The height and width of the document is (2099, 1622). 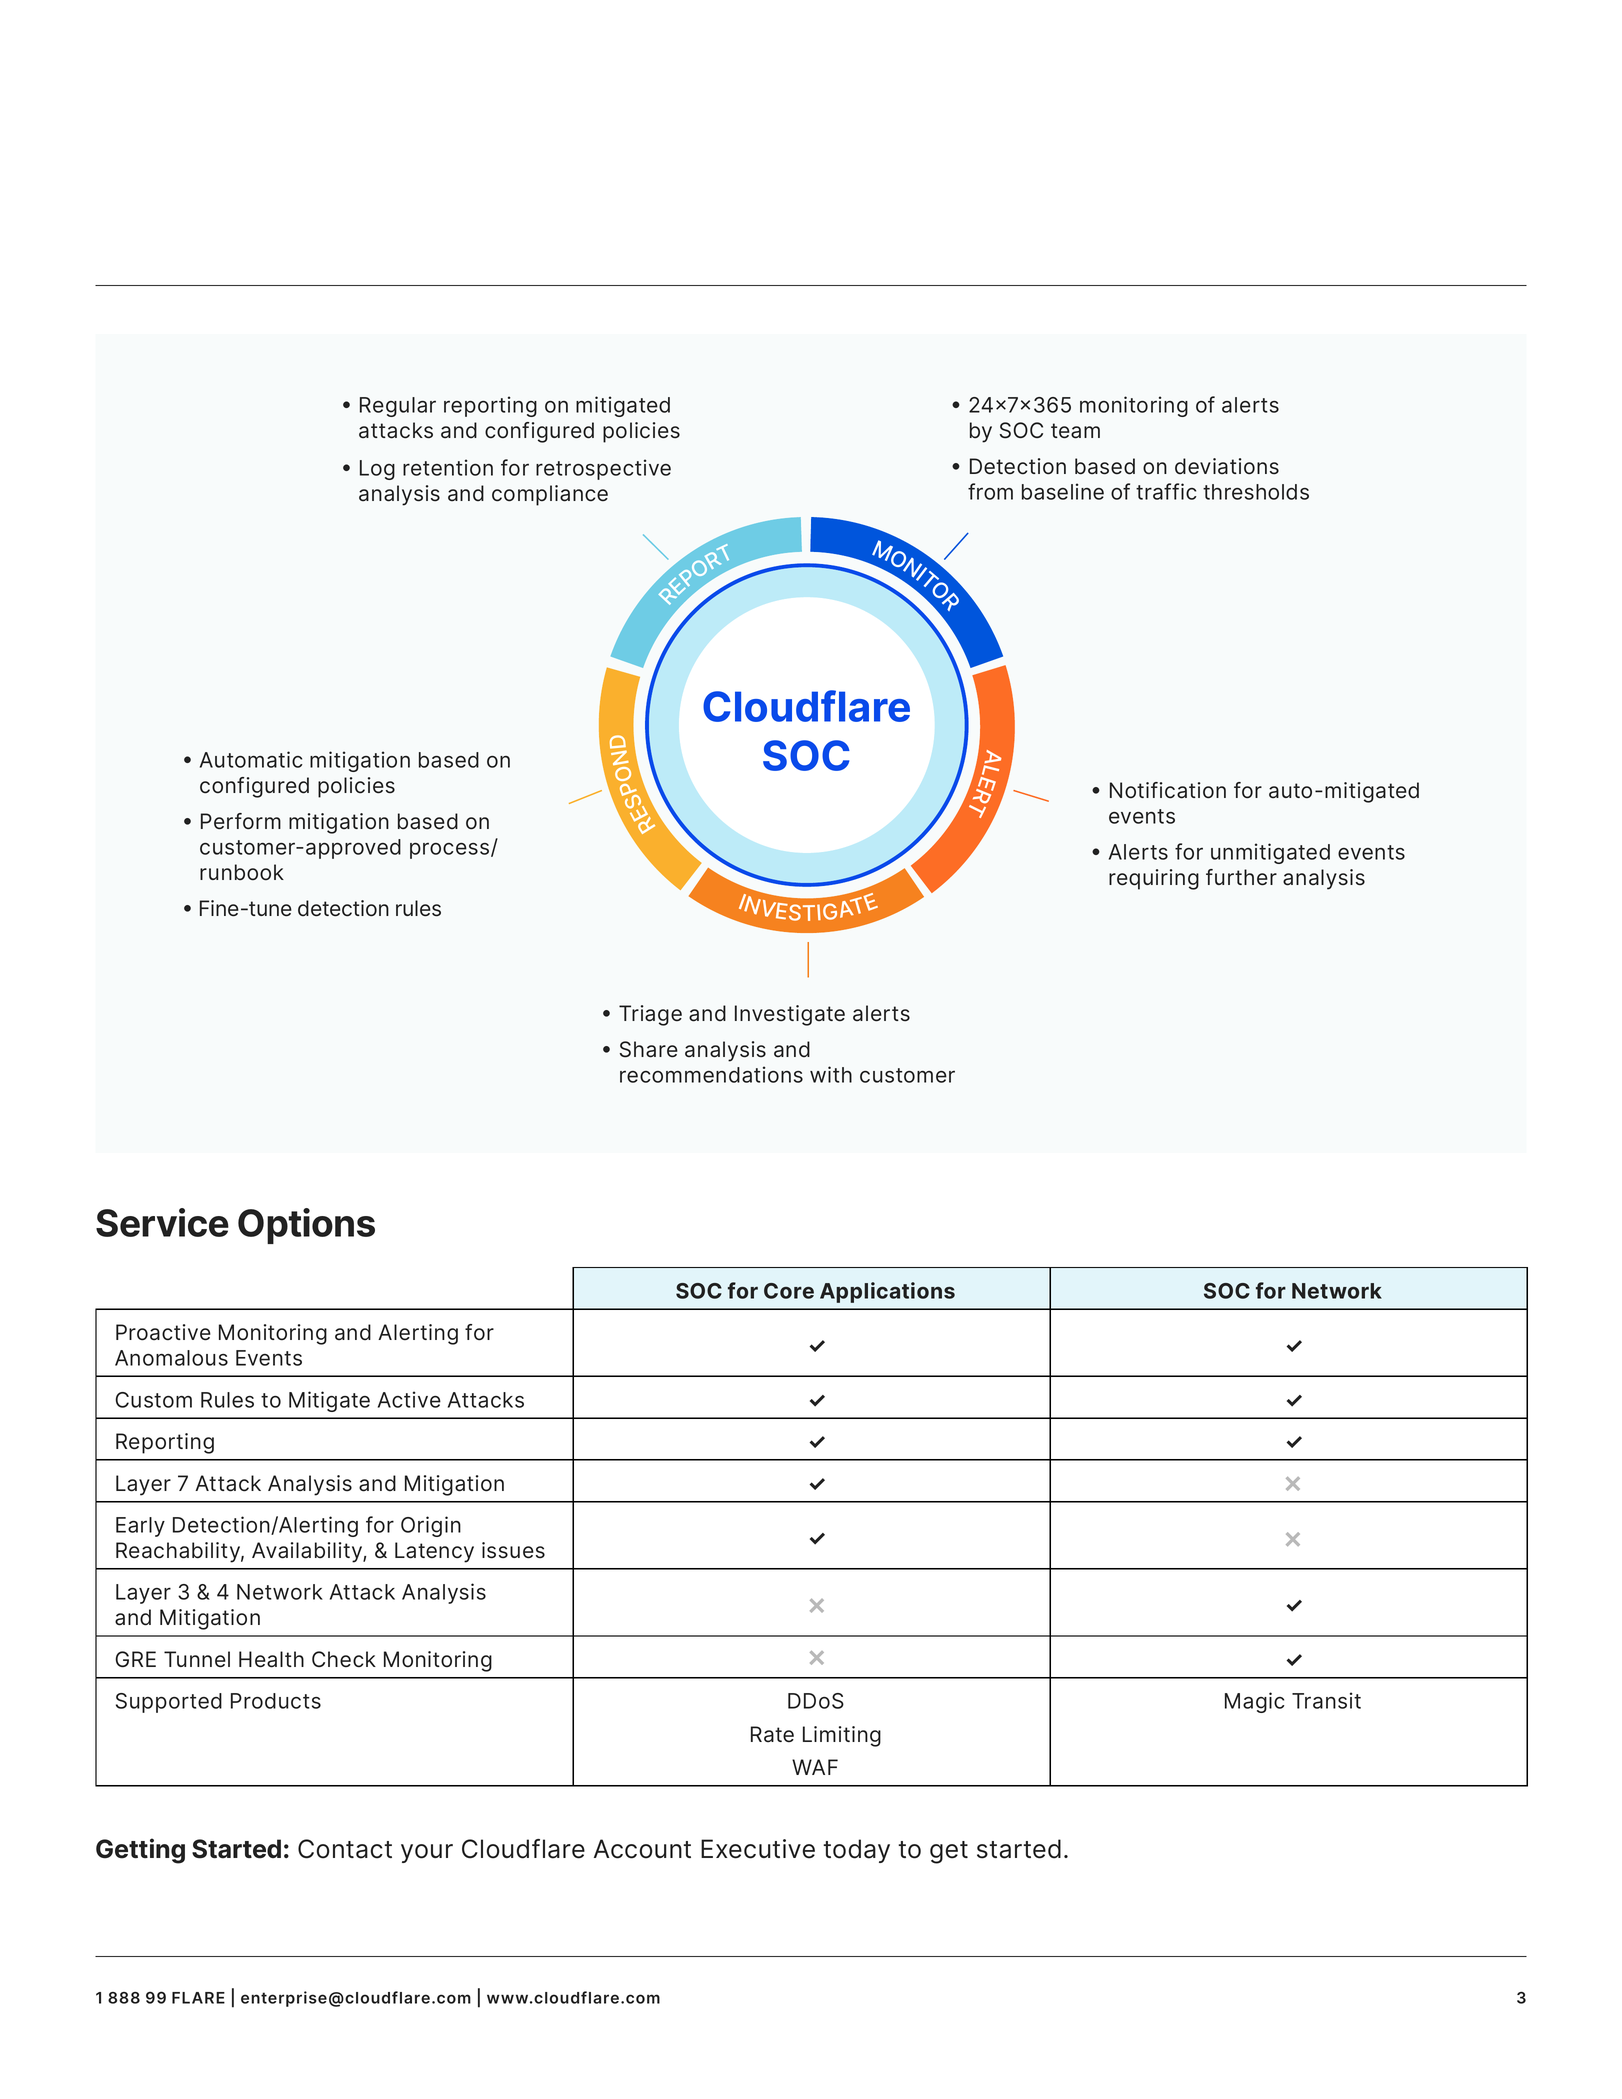 I want to click on Perform, so click(x=241, y=821).
